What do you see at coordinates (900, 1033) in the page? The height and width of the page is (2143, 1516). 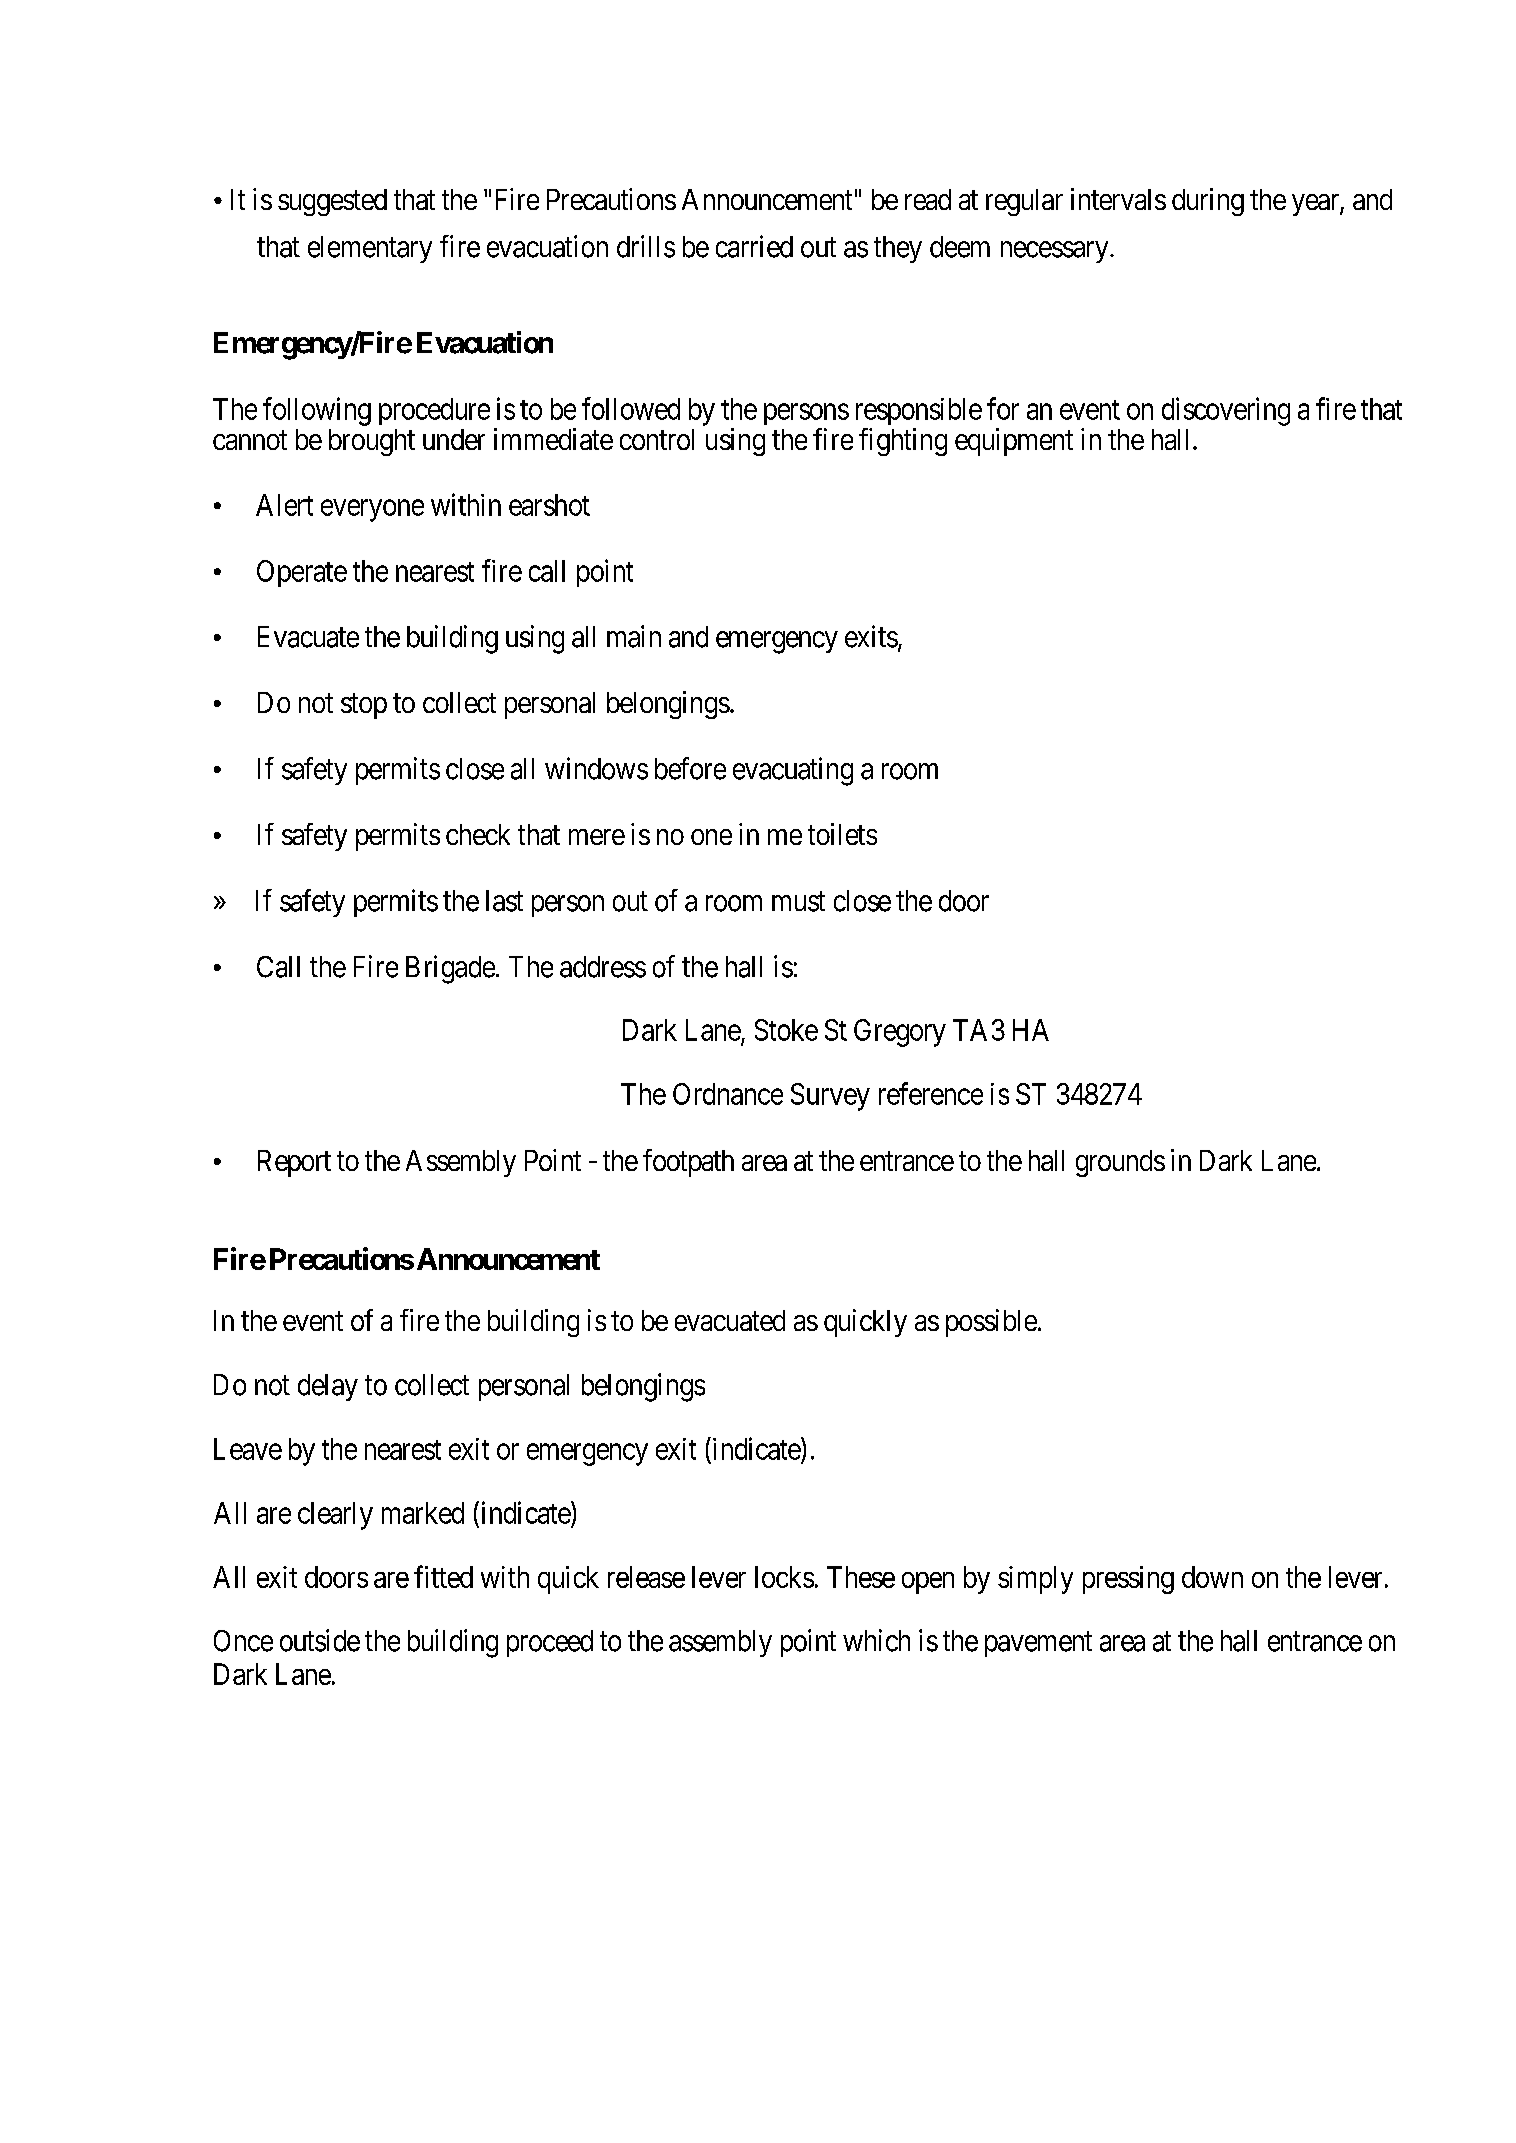 I see `Gregory` at bounding box center [900, 1033].
